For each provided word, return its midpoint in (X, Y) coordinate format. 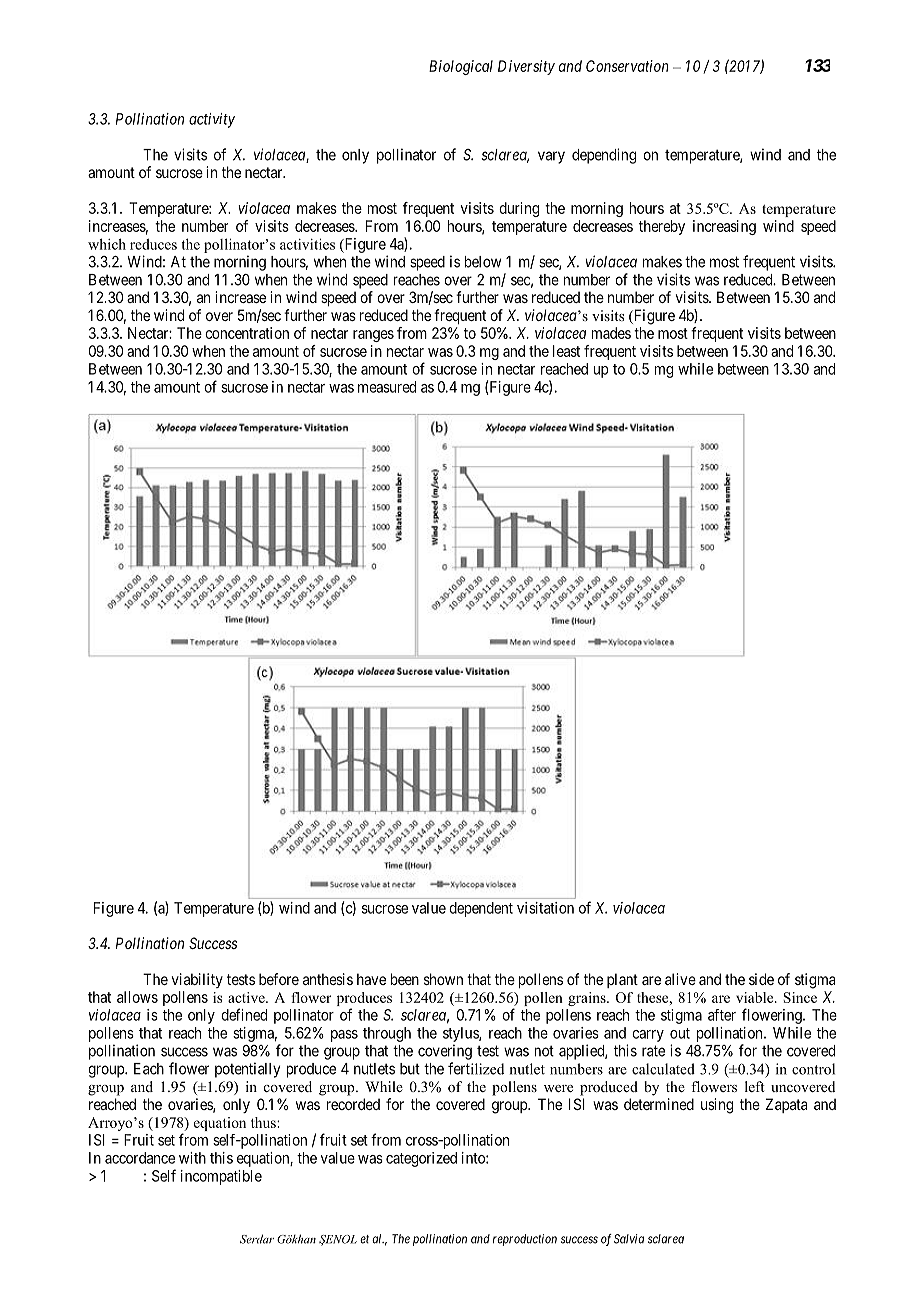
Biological (461, 67)
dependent (481, 909)
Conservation (627, 66)
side (761, 979)
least (566, 351)
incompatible (221, 1177)
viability (197, 980)
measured (387, 387)
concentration (247, 333)
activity (212, 120)
